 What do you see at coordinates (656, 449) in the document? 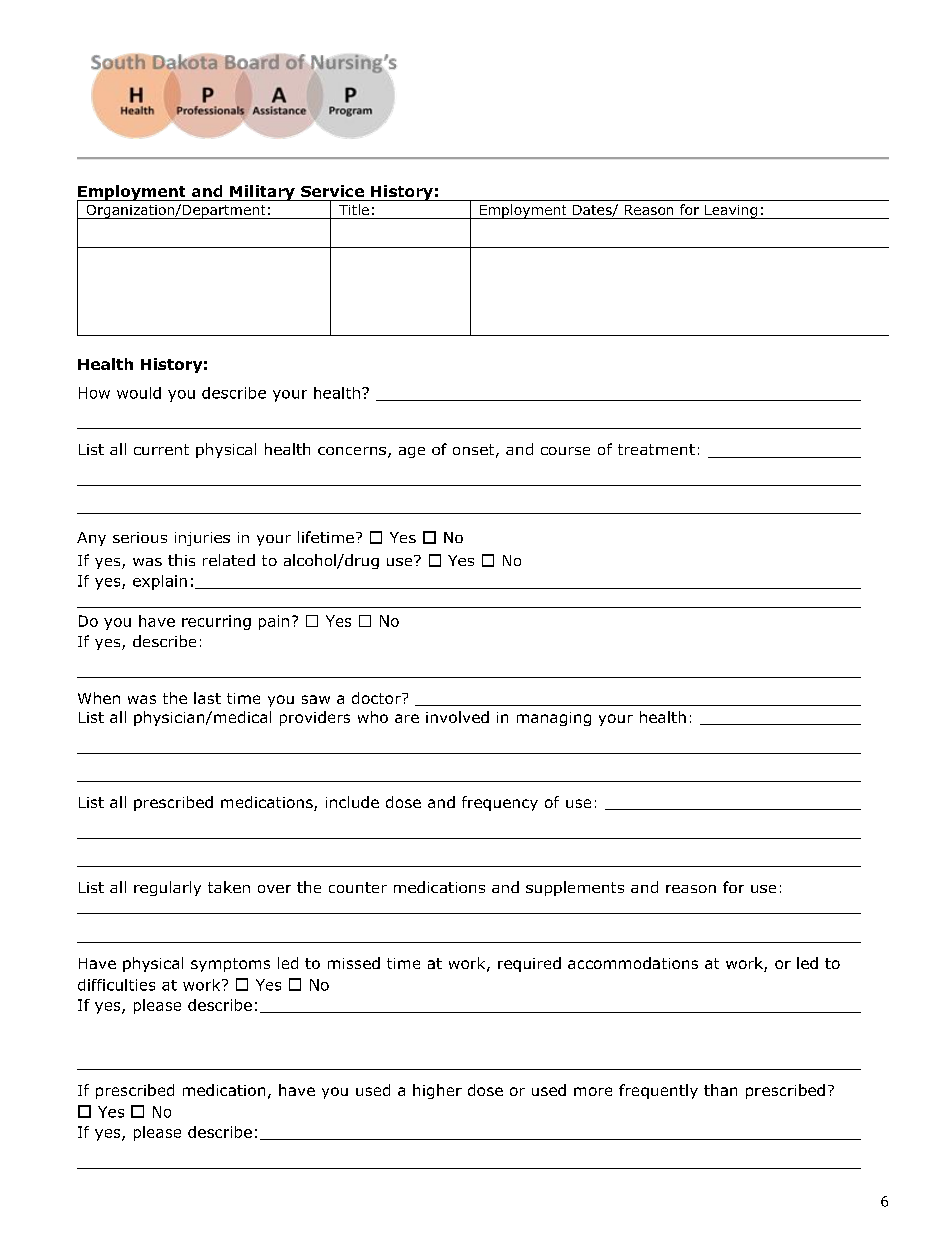
I see `treatment` at bounding box center [656, 449].
